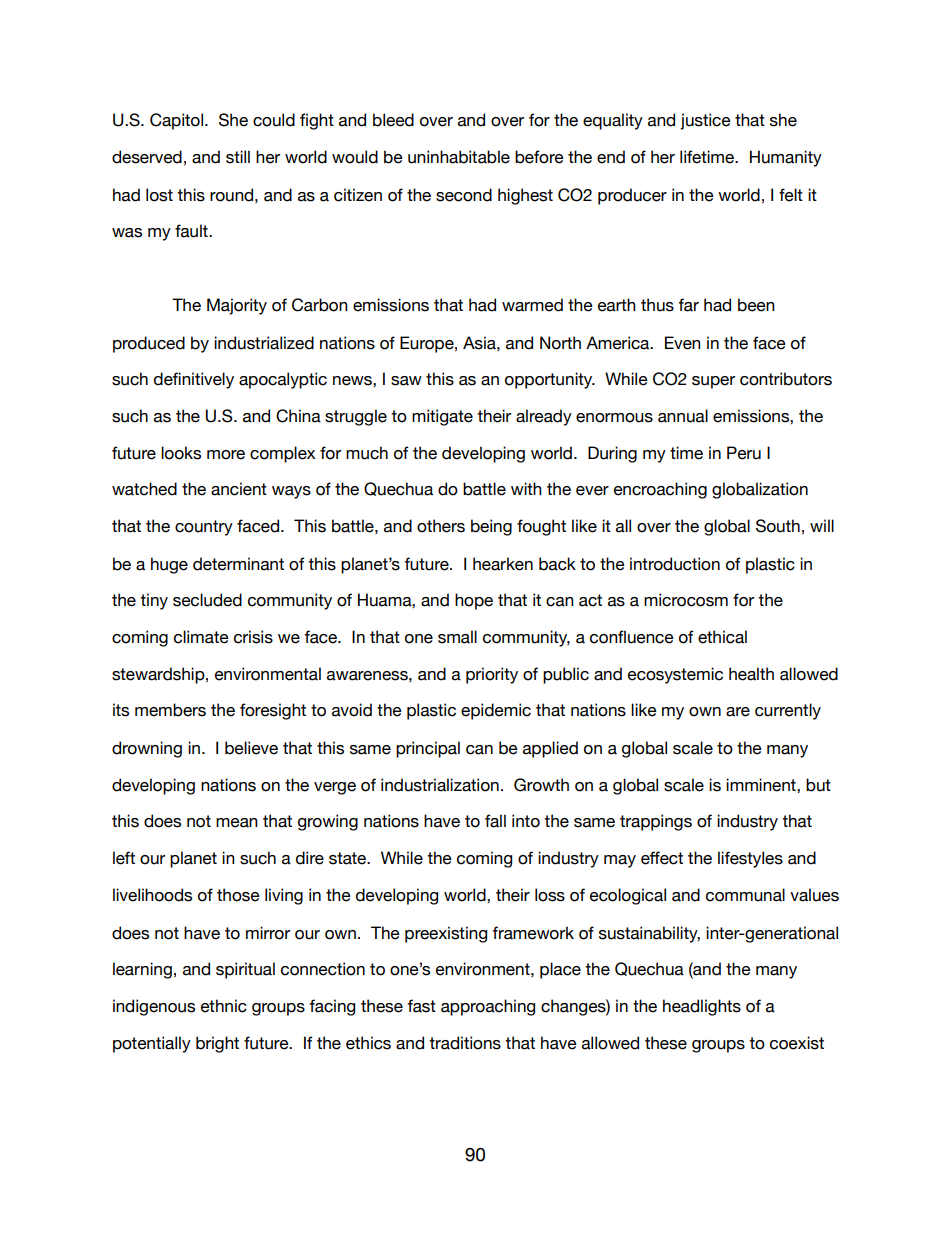  I want to click on headlights, so click(702, 1007).
